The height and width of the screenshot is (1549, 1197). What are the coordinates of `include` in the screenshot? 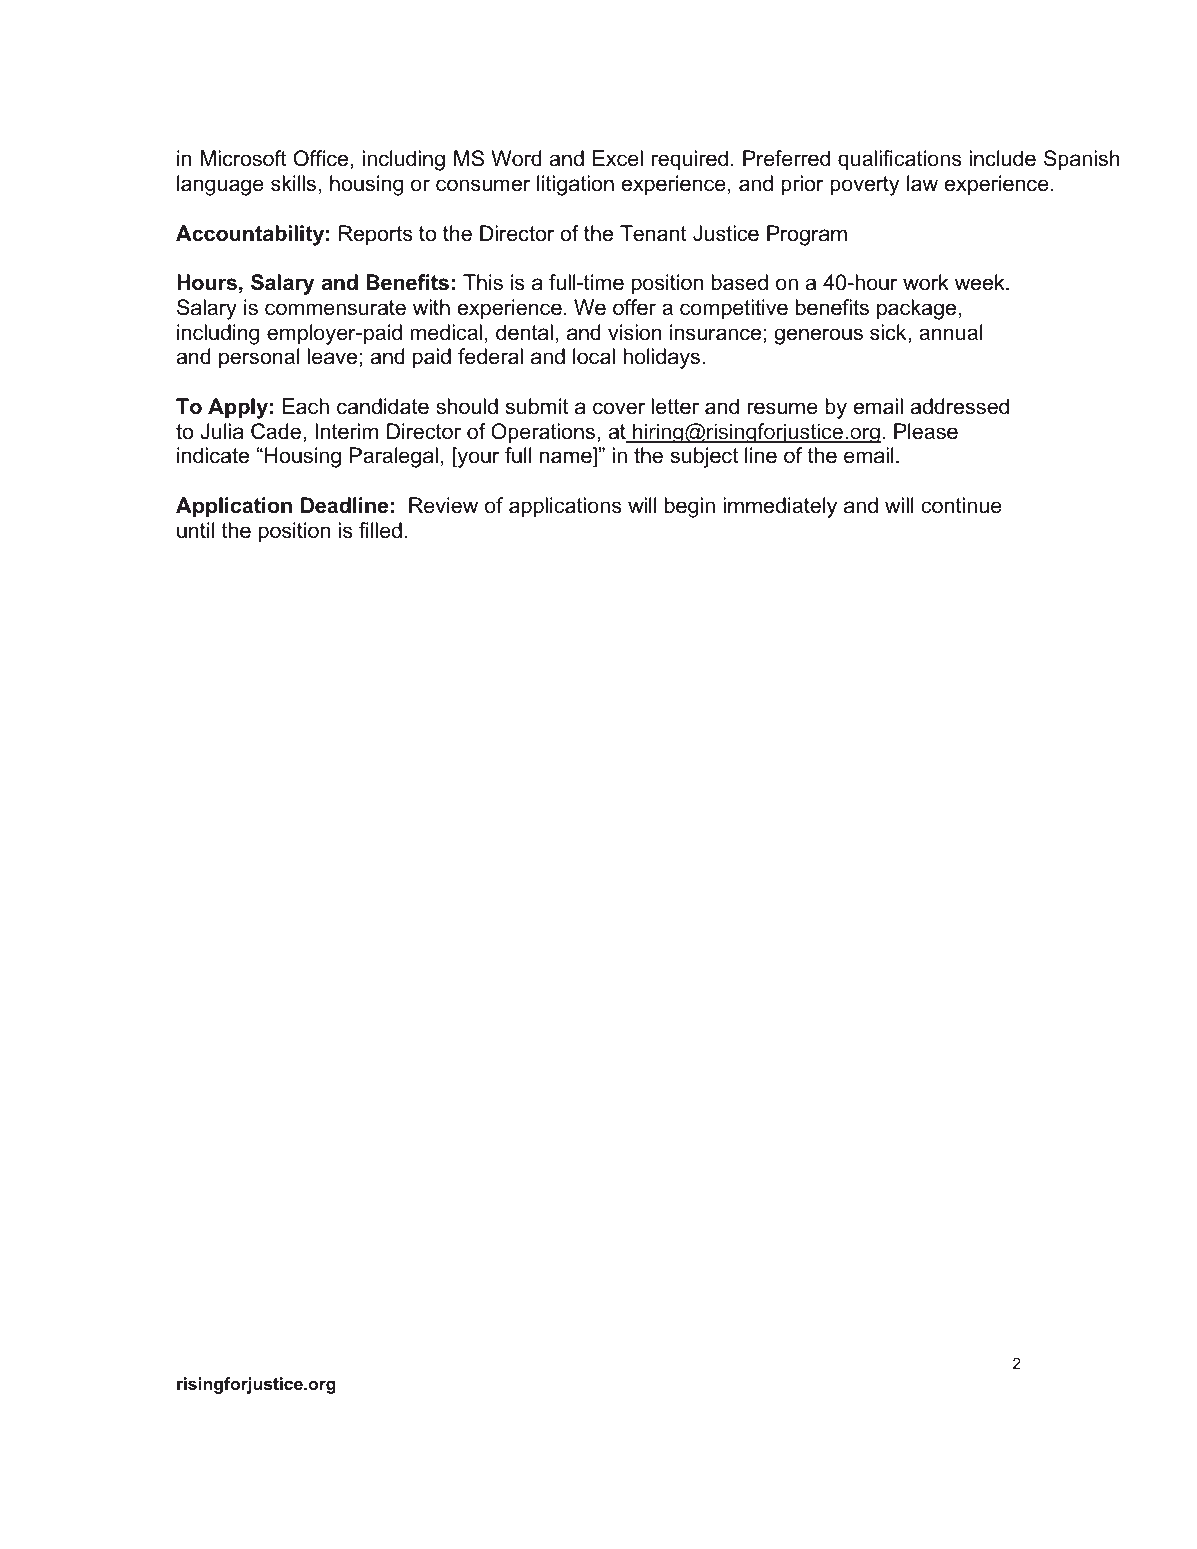 It's located at (1003, 158).
